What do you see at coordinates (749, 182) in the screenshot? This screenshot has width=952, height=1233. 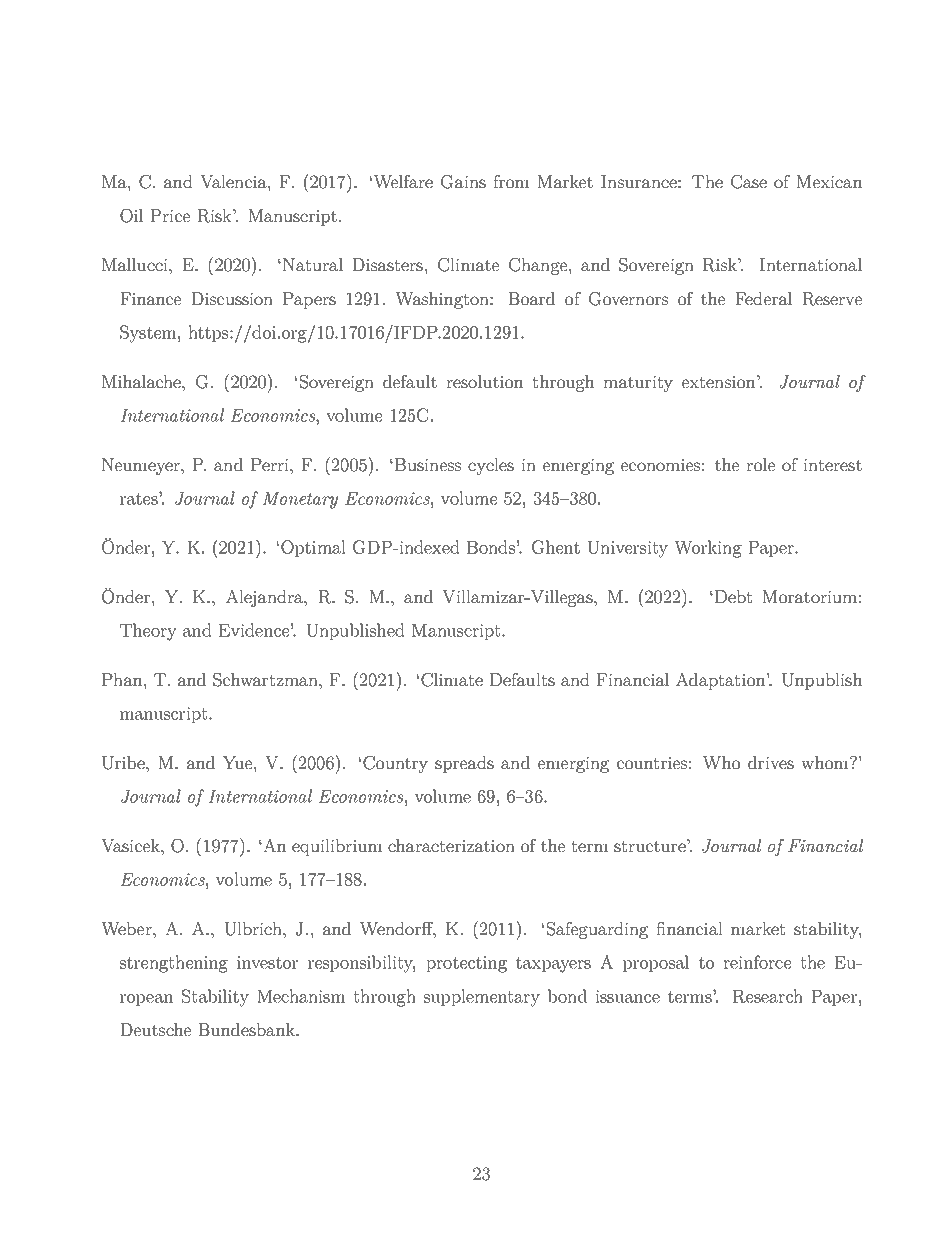 I see `Case` at bounding box center [749, 182].
